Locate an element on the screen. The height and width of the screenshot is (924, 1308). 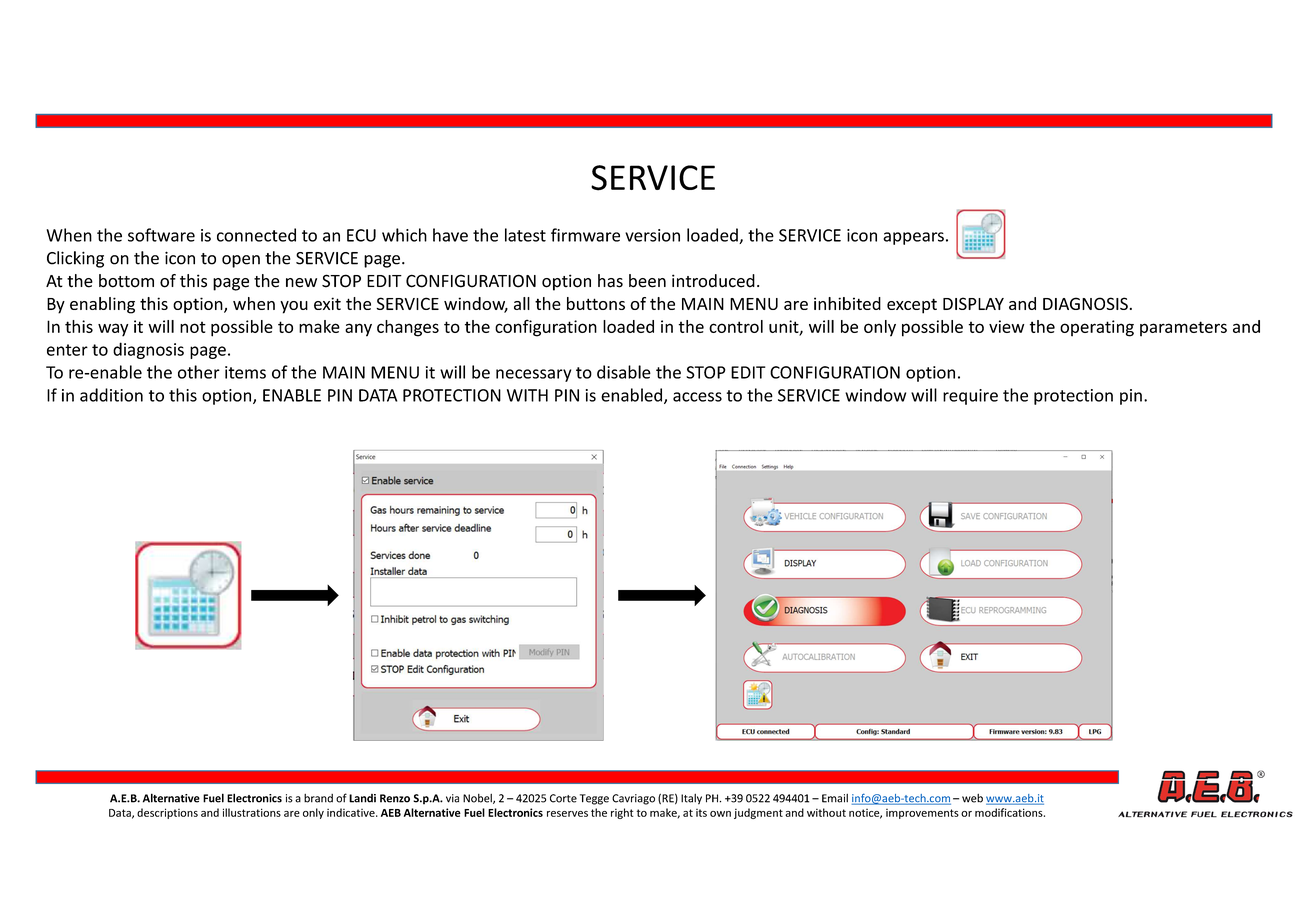
open is located at coordinates (241, 261).
